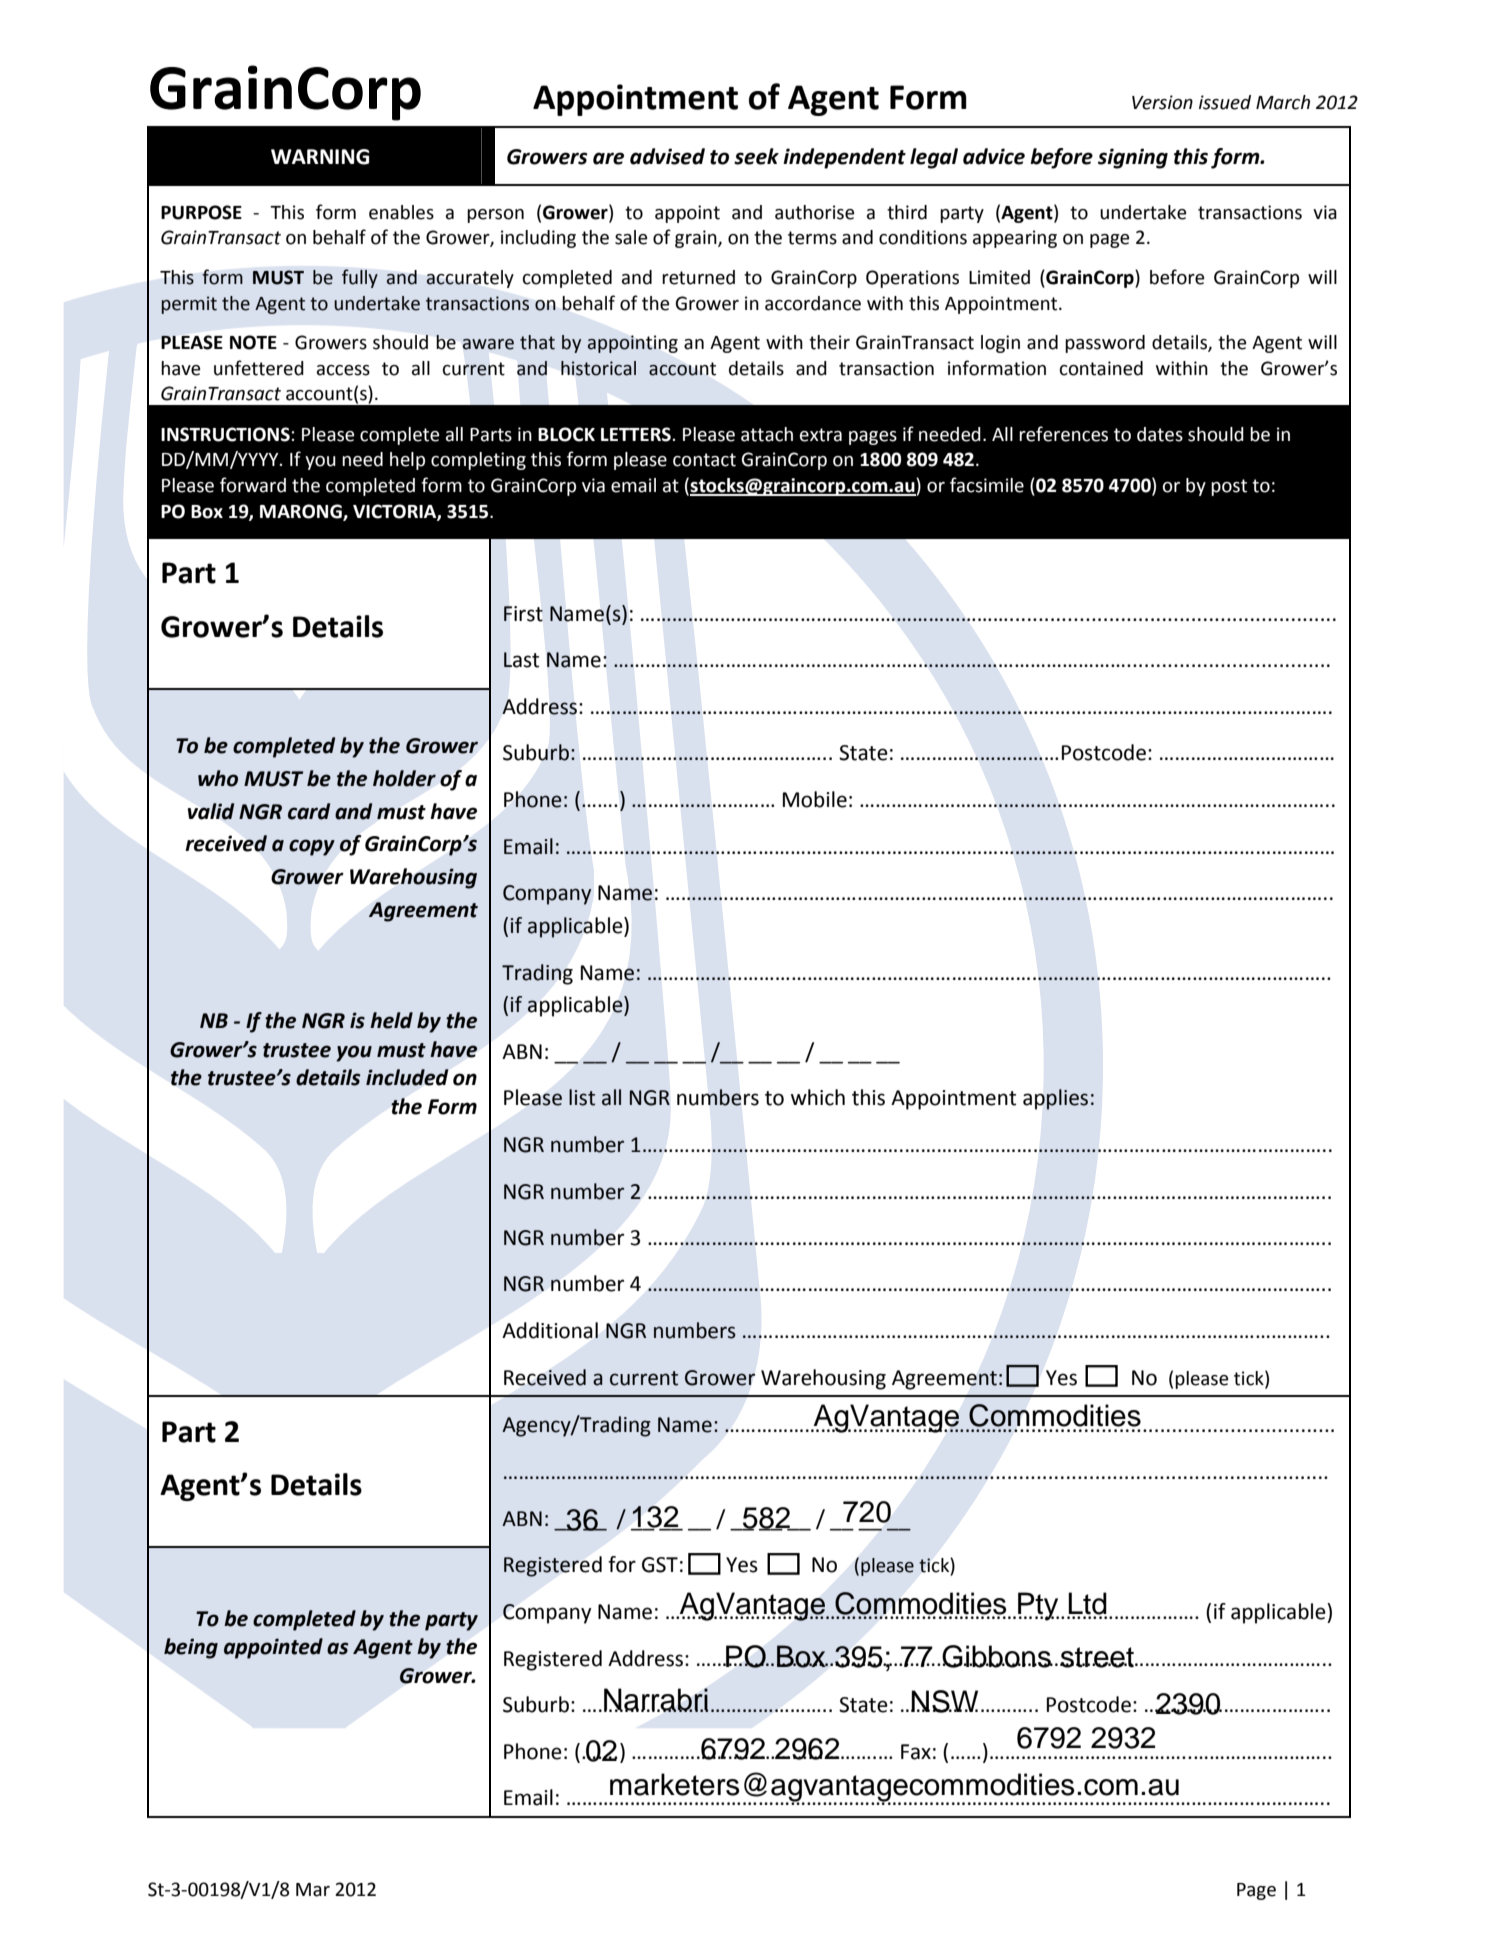  What do you see at coordinates (312, 847) in the screenshot?
I see `copy` at bounding box center [312, 847].
